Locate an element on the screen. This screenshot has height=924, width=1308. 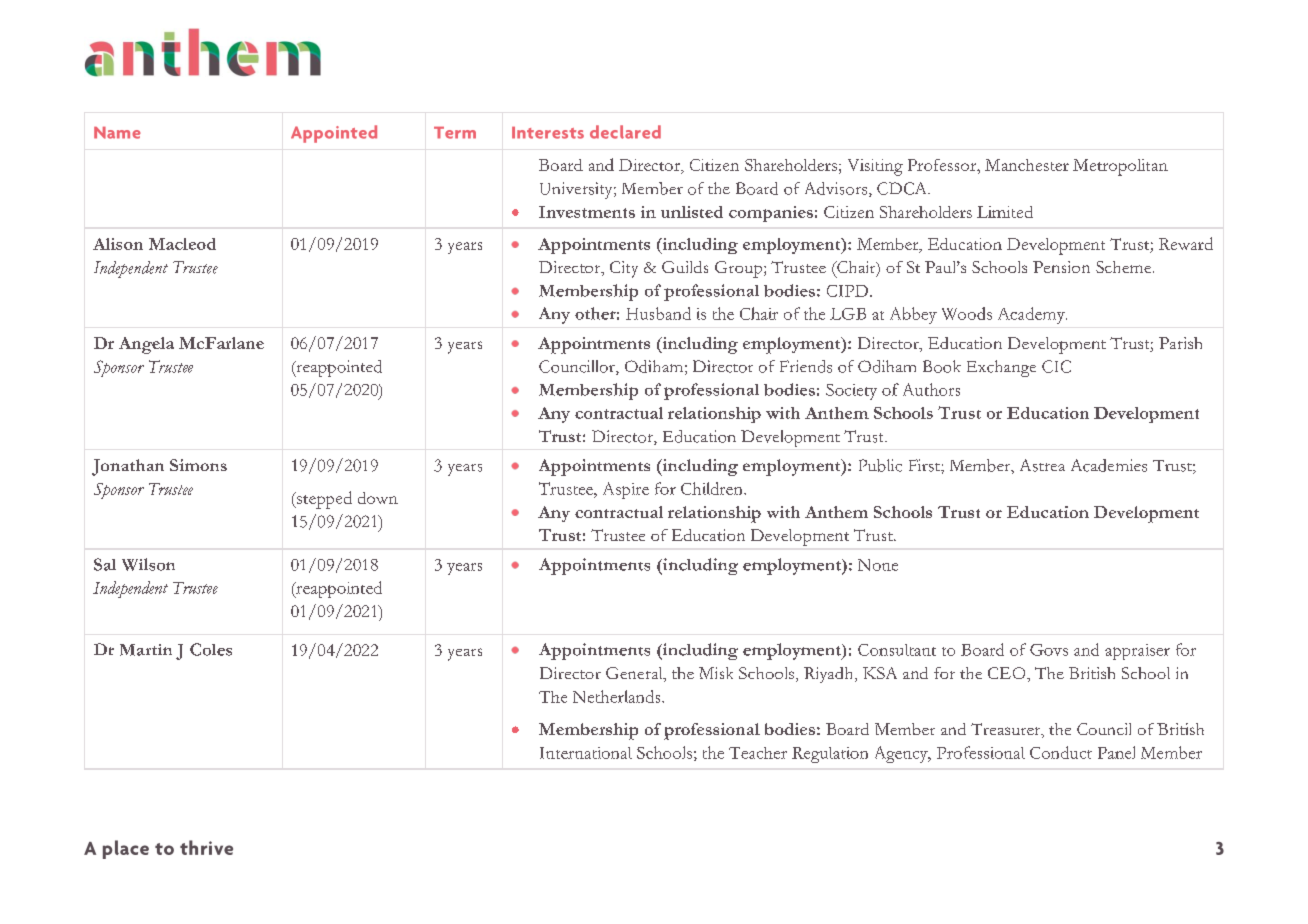
appraiser is located at coordinates (1137, 652).
